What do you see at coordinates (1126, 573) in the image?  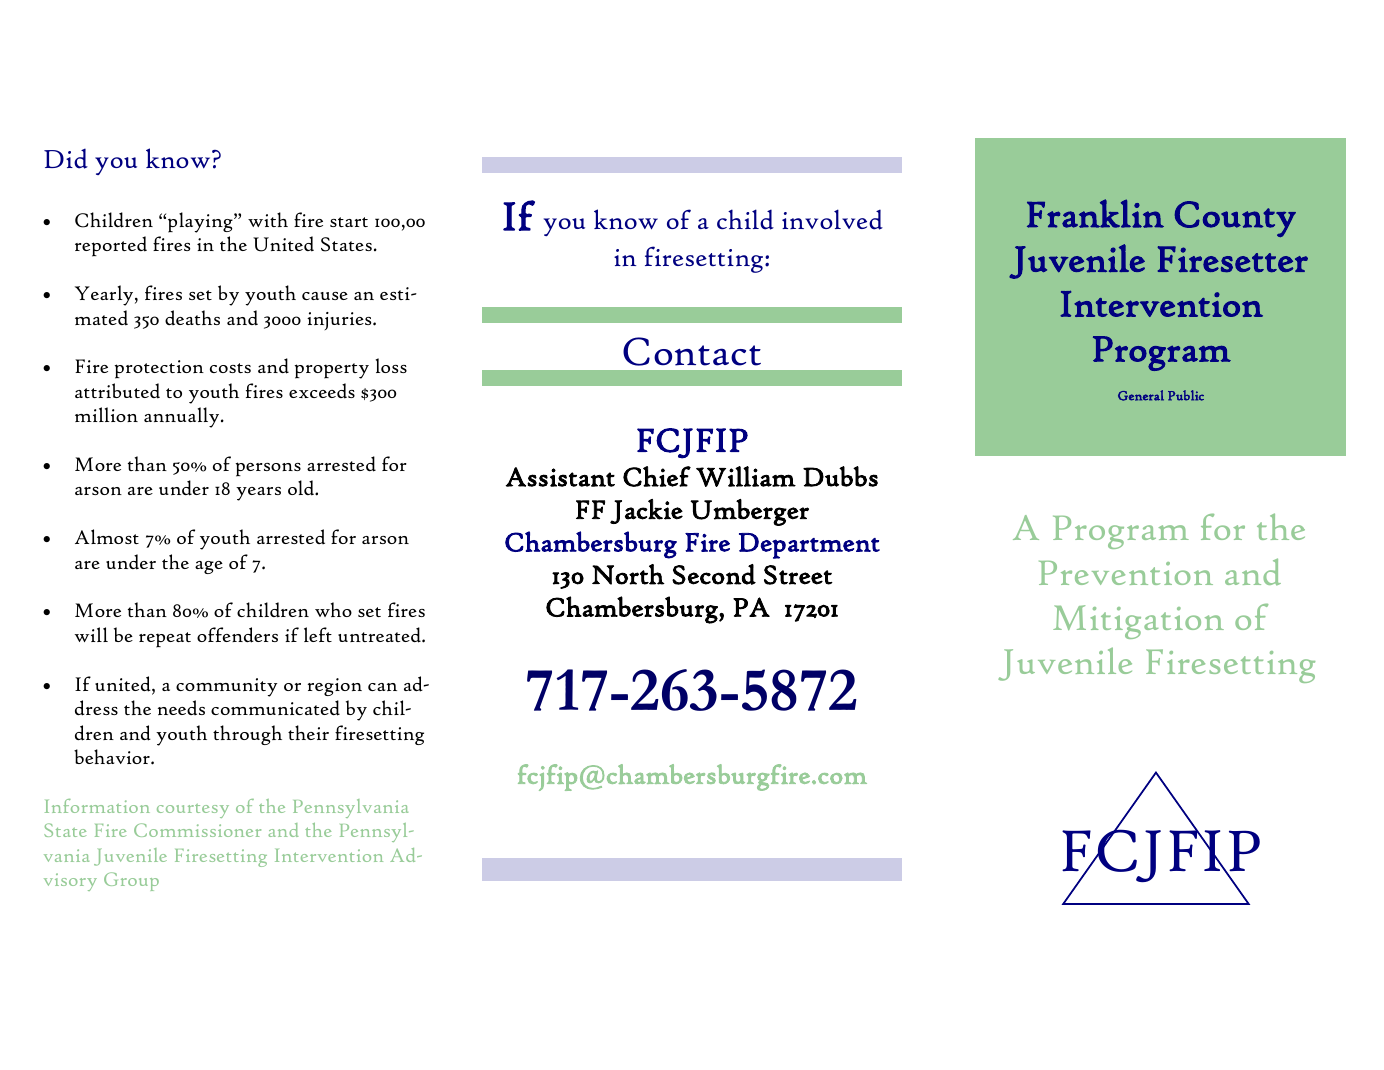 I see `Prevention` at bounding box center [1126, 573].
